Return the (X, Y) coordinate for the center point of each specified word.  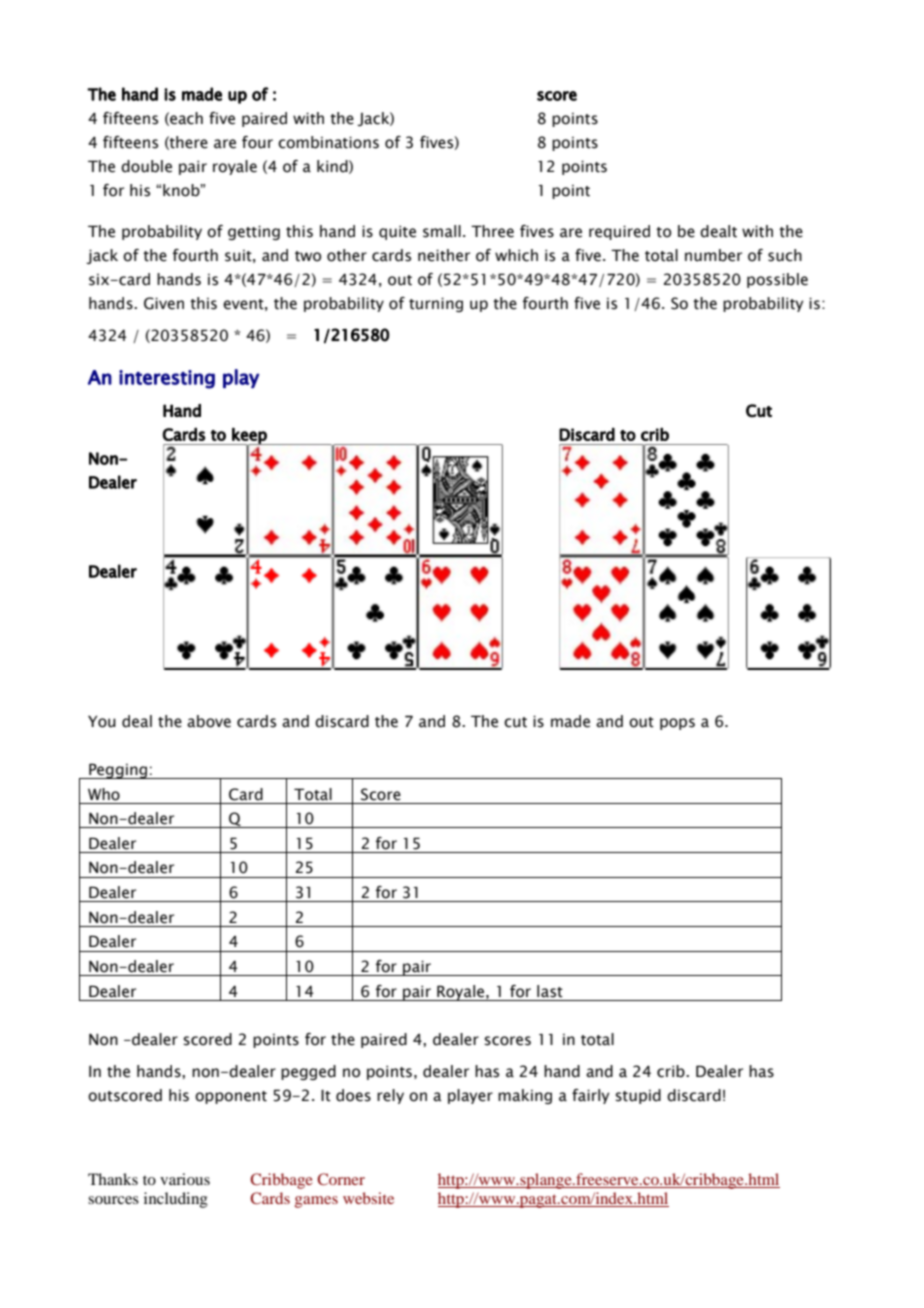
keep (249, 436)
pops (677, 724)
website (368, 1198)
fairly (591, 1096)
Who (104, 794)
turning (436, 304)
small (442, 231)
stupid (638, 1096)
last (550, 991)
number (713, 255)
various (185, 1179)
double (146, 166)
